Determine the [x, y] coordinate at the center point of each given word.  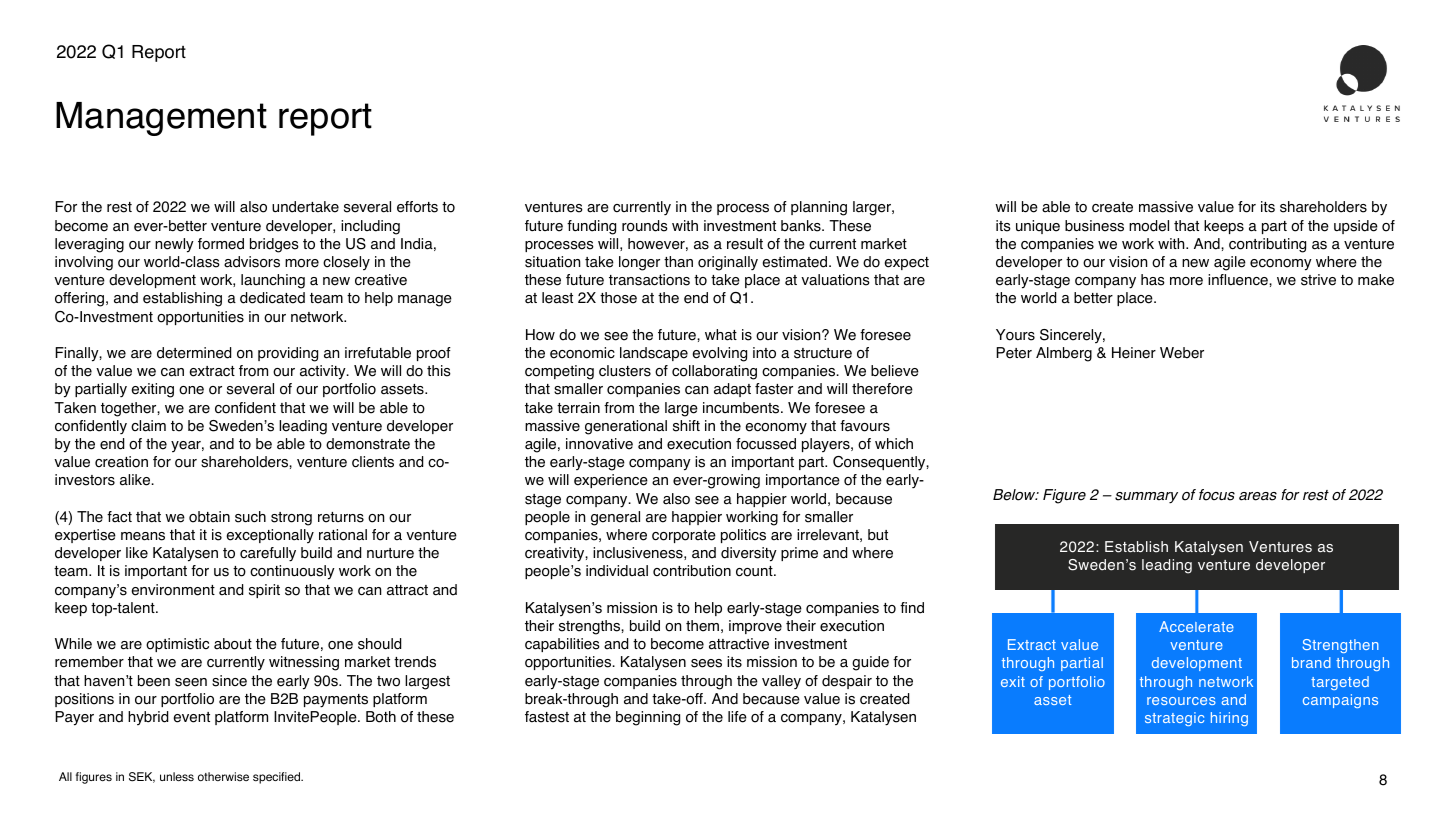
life [737, 717]
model [1149, 226]
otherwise [223, 777]
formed [221, 244]
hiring [1229, 719]
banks [802, 226]
